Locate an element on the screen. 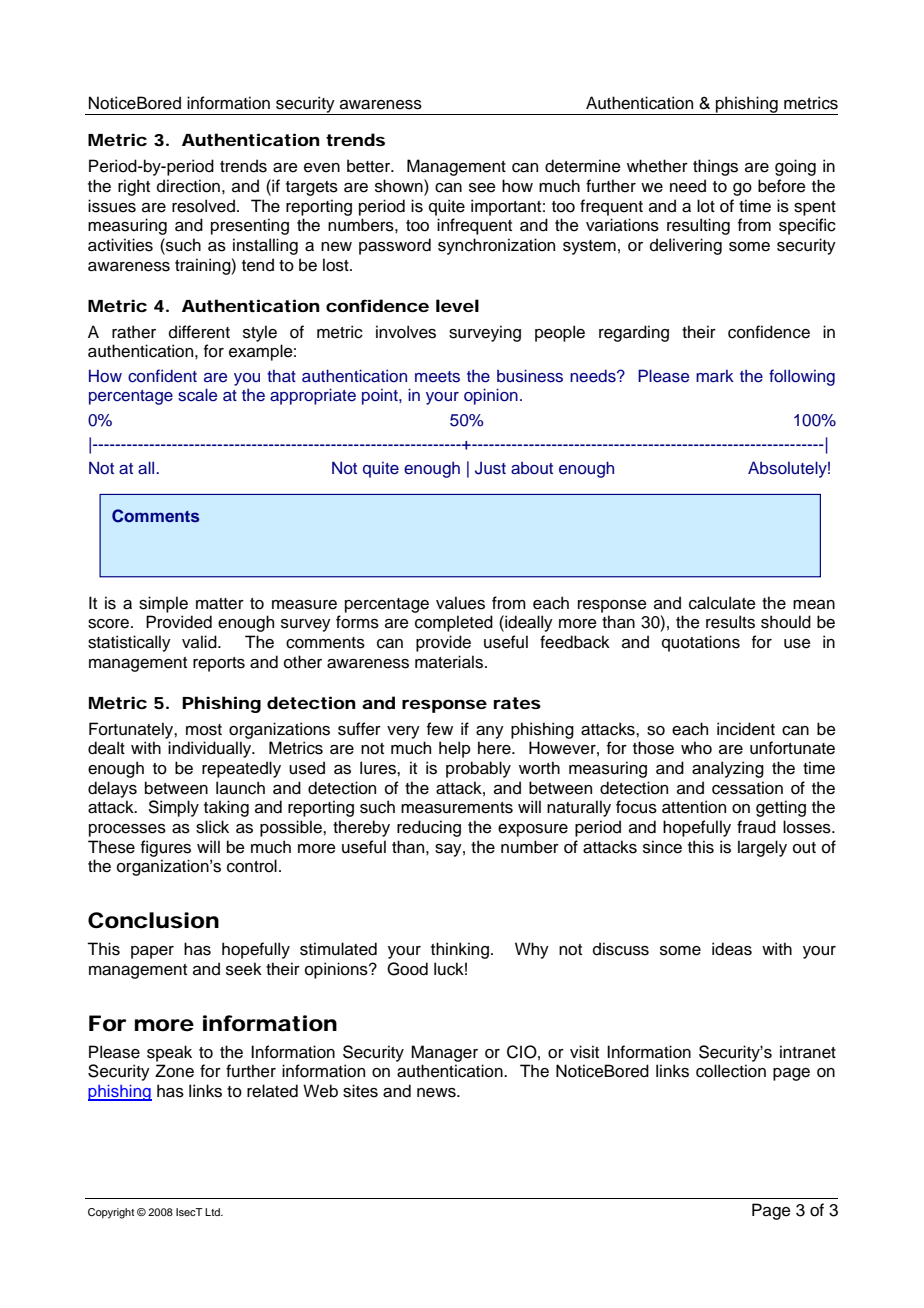  materials is located at coordinates (449, 662).
